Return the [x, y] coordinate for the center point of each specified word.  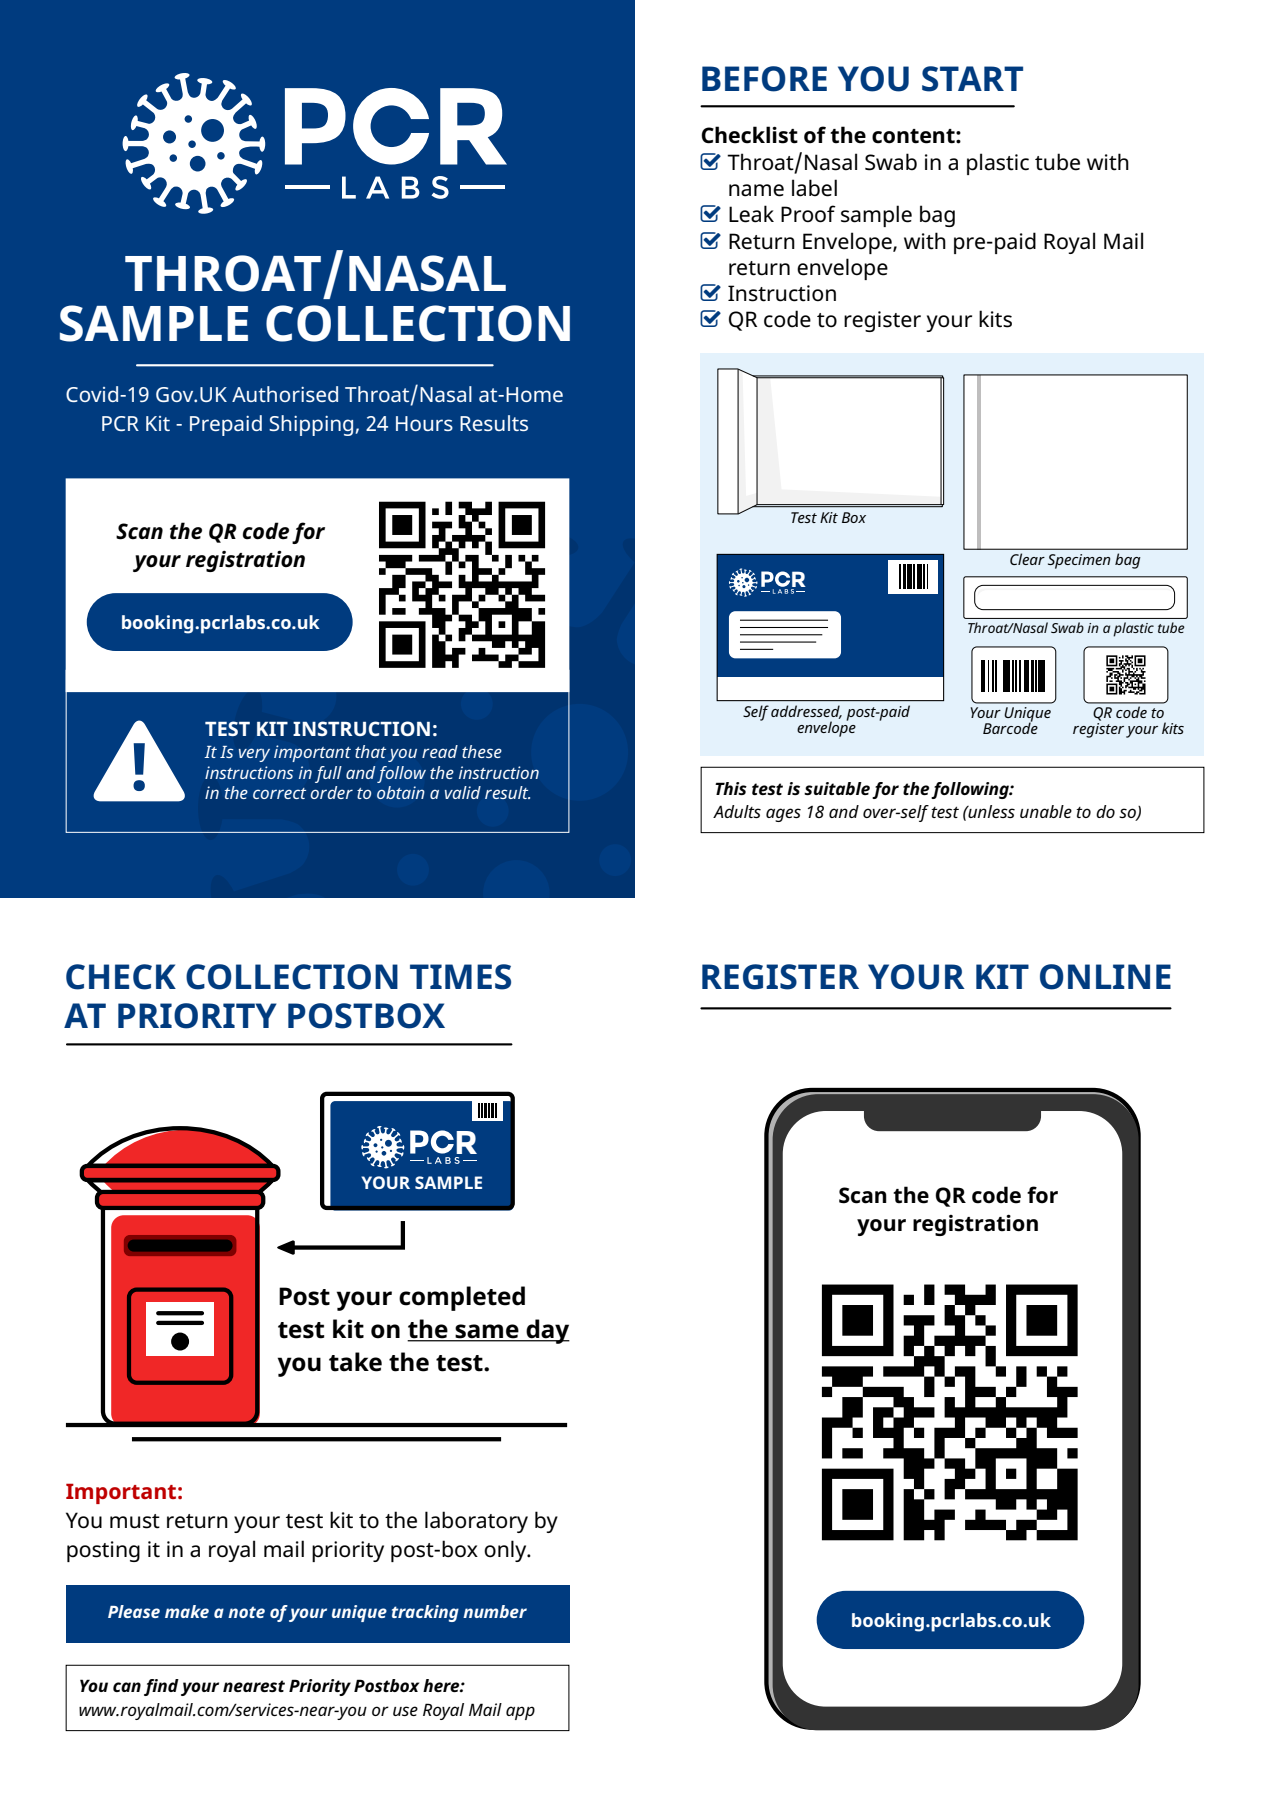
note [246, 1612]
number [495, 1611]
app [520, 1713]
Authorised [285, 394]
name [756, 190]
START [972, 79]
